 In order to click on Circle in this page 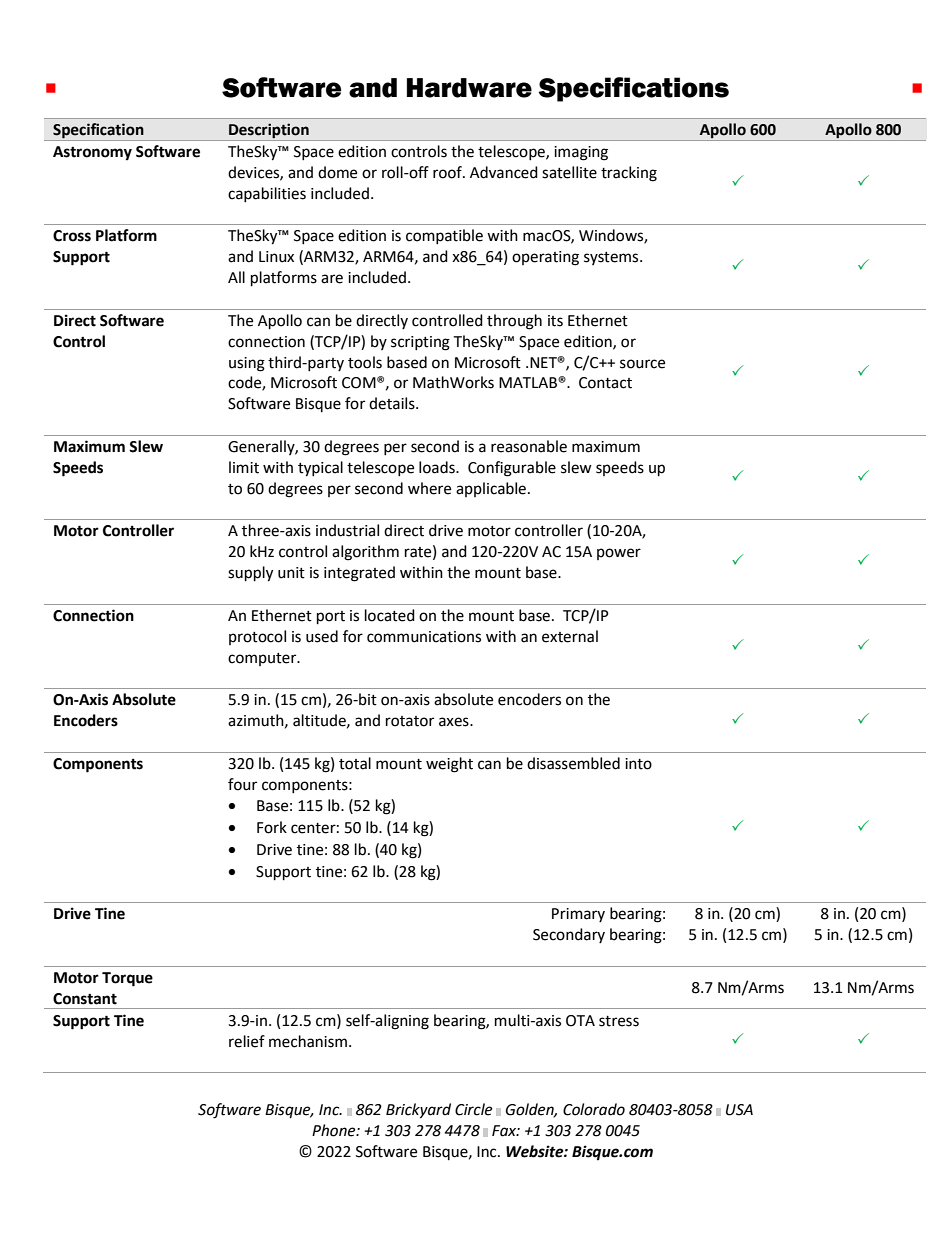, I will do `click(473, 1109)`.
